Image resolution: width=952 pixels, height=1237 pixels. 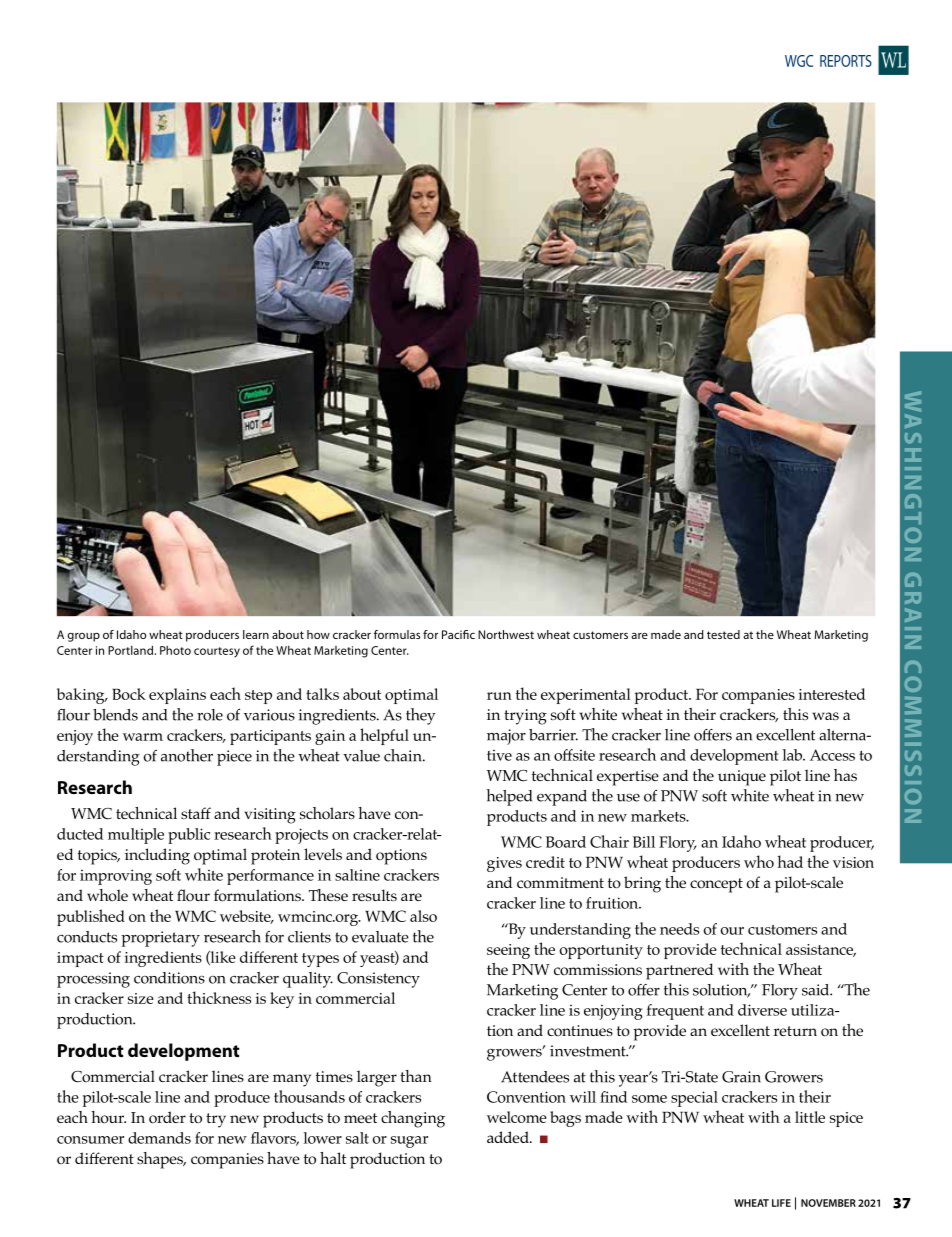 What do you see at coordinates (723, 634) in the screenshot?
I see `tested` at bounding box center [723, 634].
